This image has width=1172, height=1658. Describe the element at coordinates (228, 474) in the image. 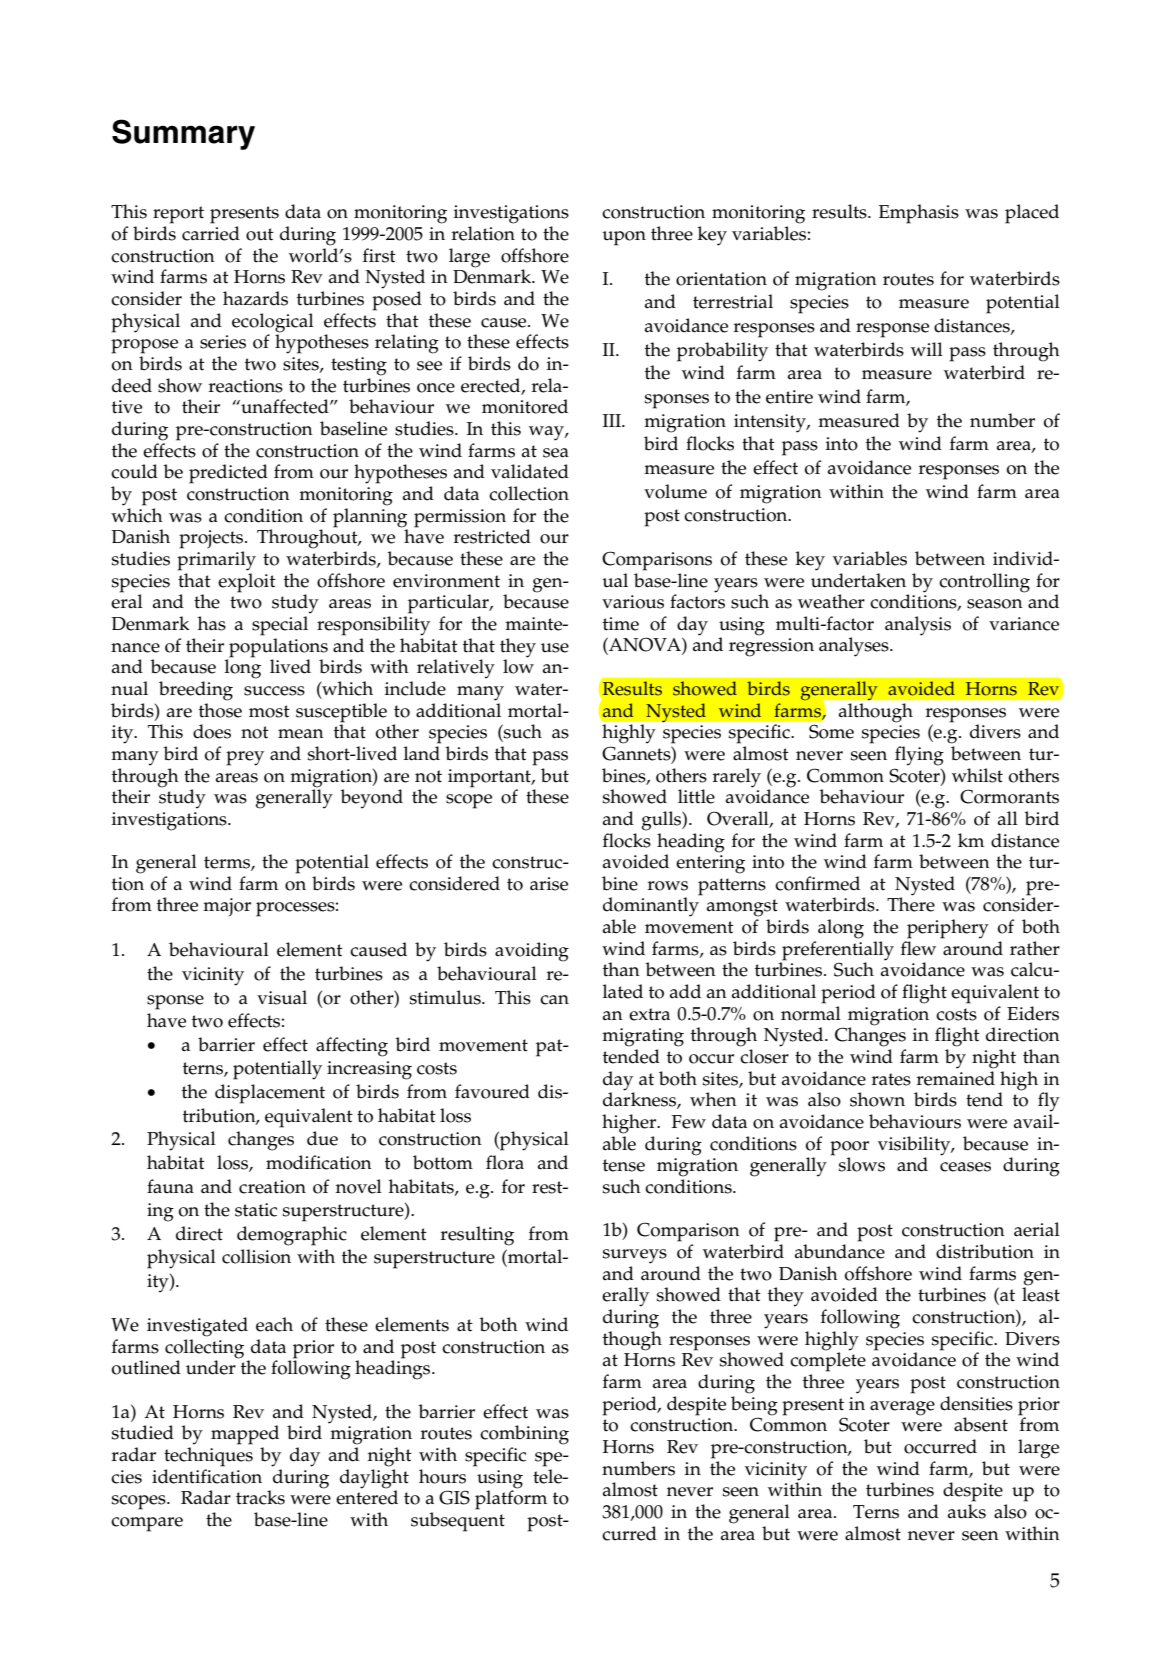

I see `predicted` at that location.
